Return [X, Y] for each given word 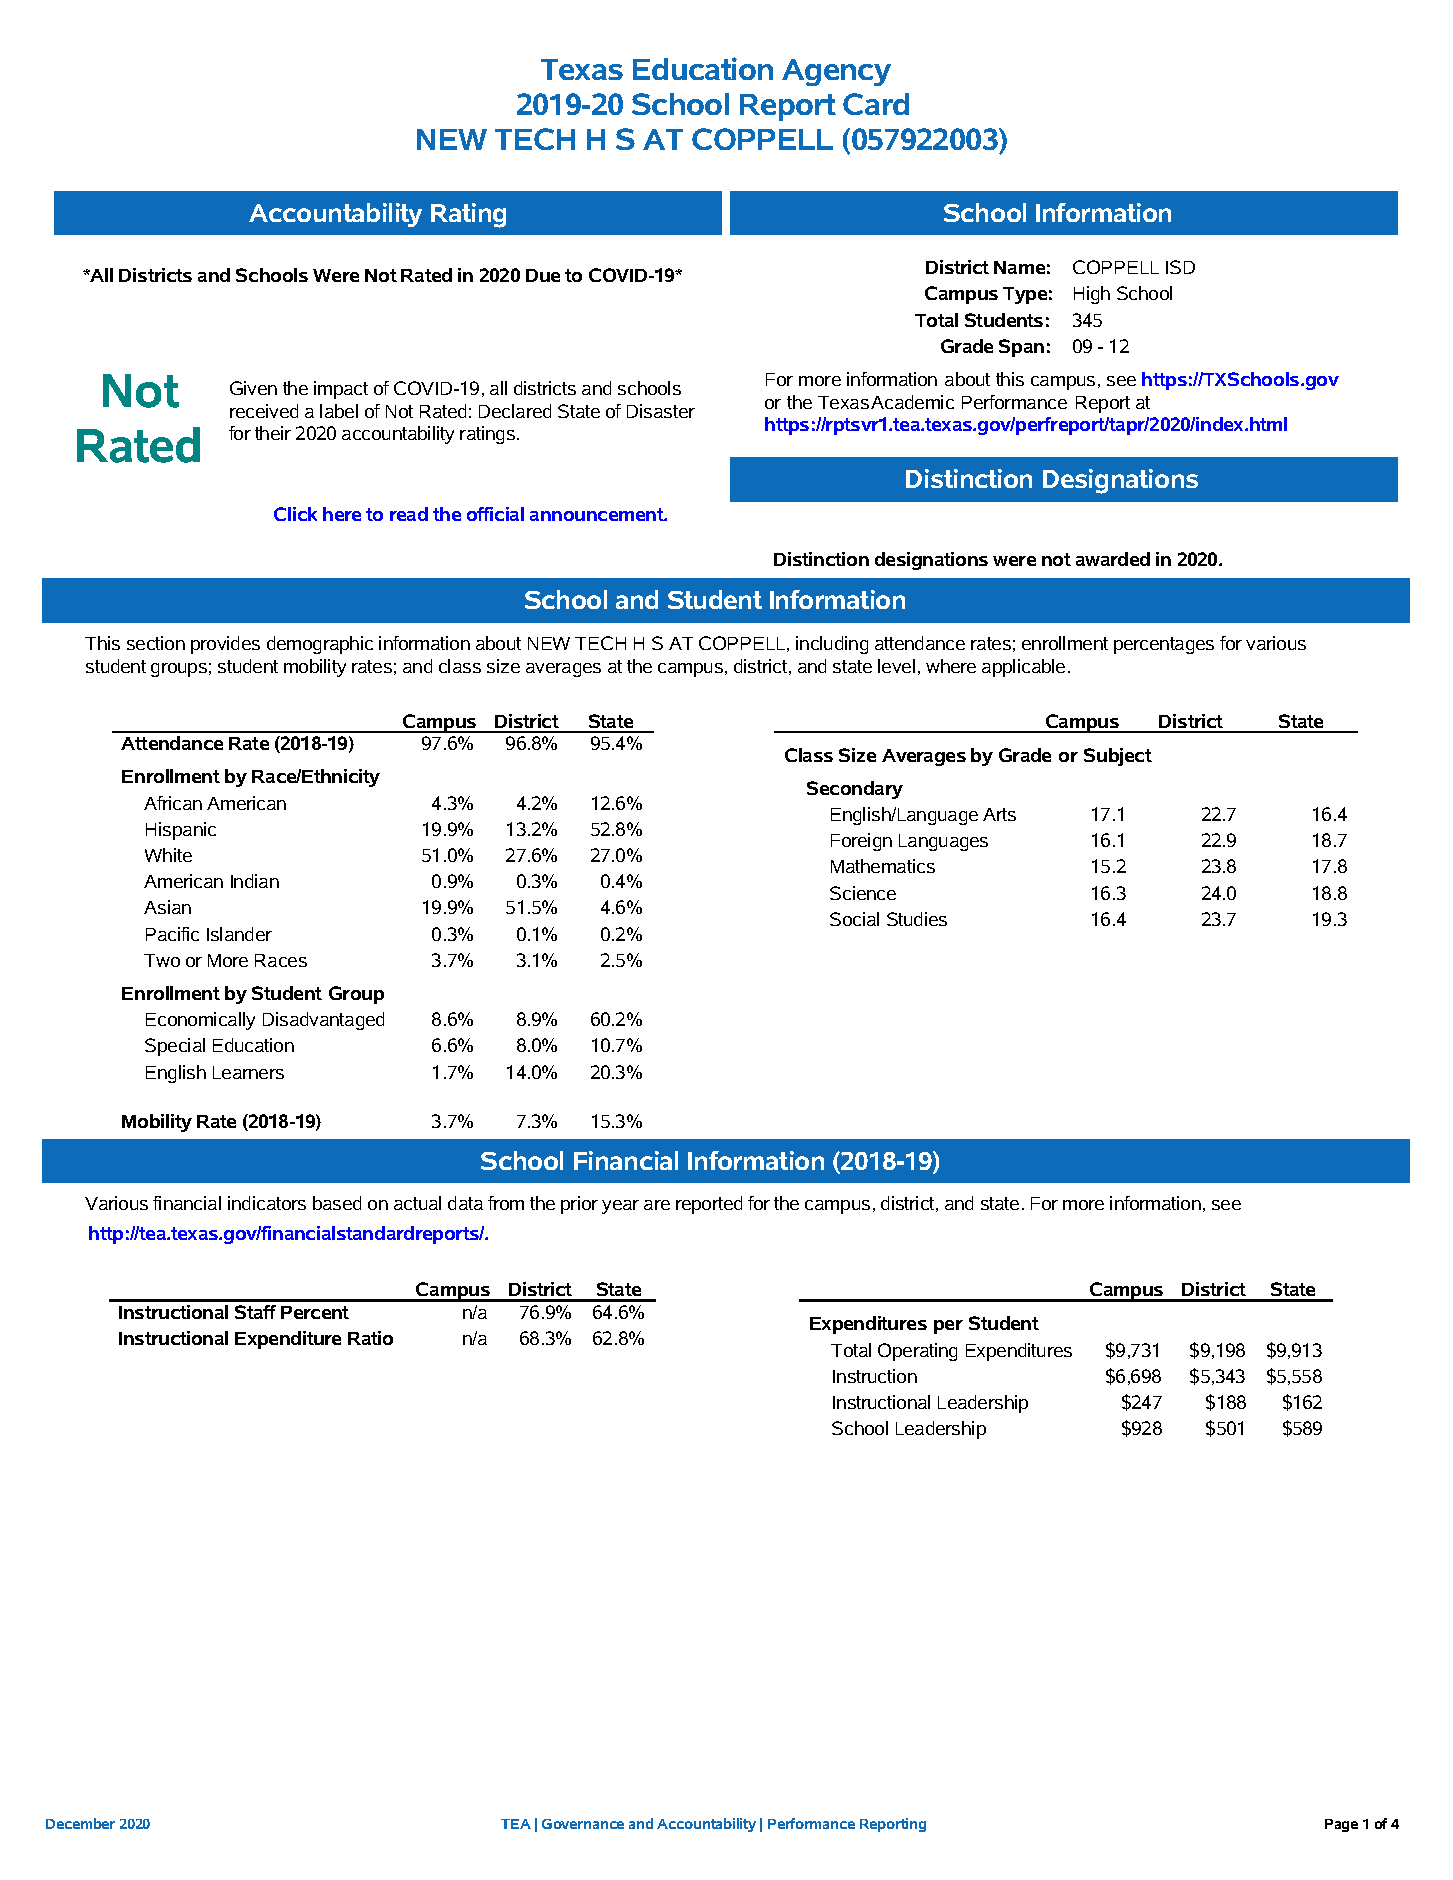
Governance [583, 1824]
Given [253, 388]
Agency [836, 72]
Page [1341, 1825]
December [80, 1823]
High [1092, 295]
